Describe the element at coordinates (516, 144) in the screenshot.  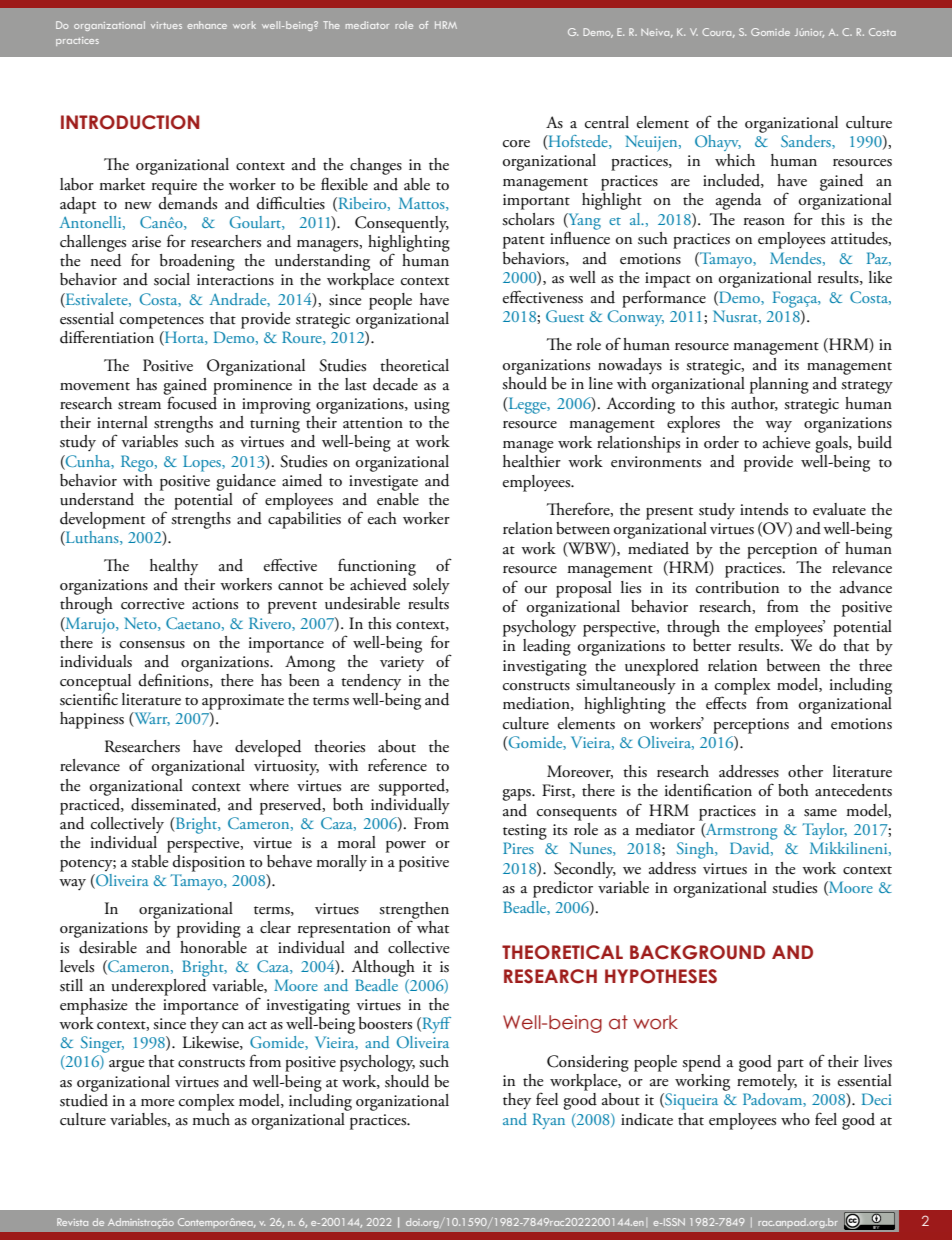
I see `core` at that location.
